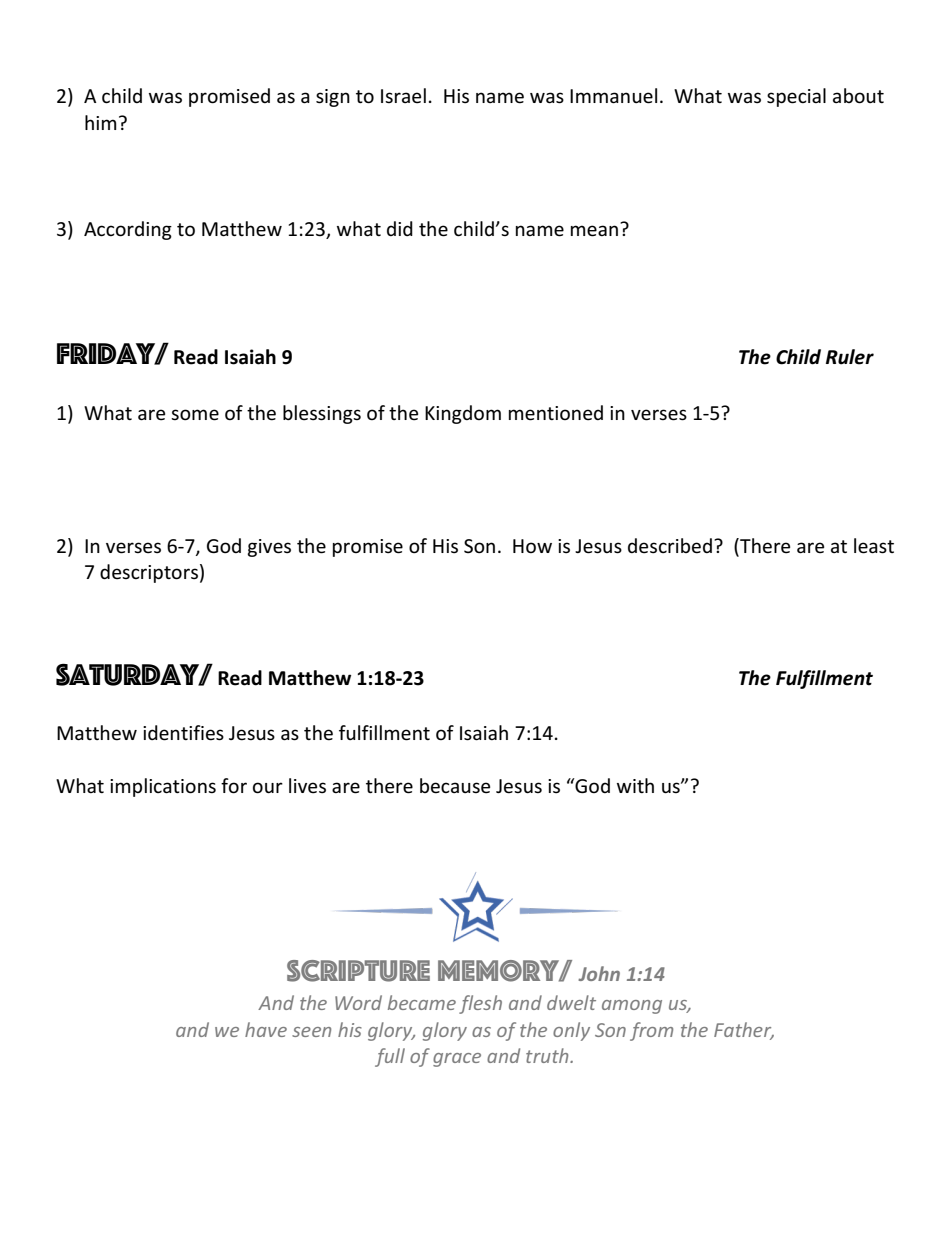 The width and height of the screenshot is (952, 1233). Describe the element at coordinates (850, 357) in the screenshot. I see `Ruler` at that location.
